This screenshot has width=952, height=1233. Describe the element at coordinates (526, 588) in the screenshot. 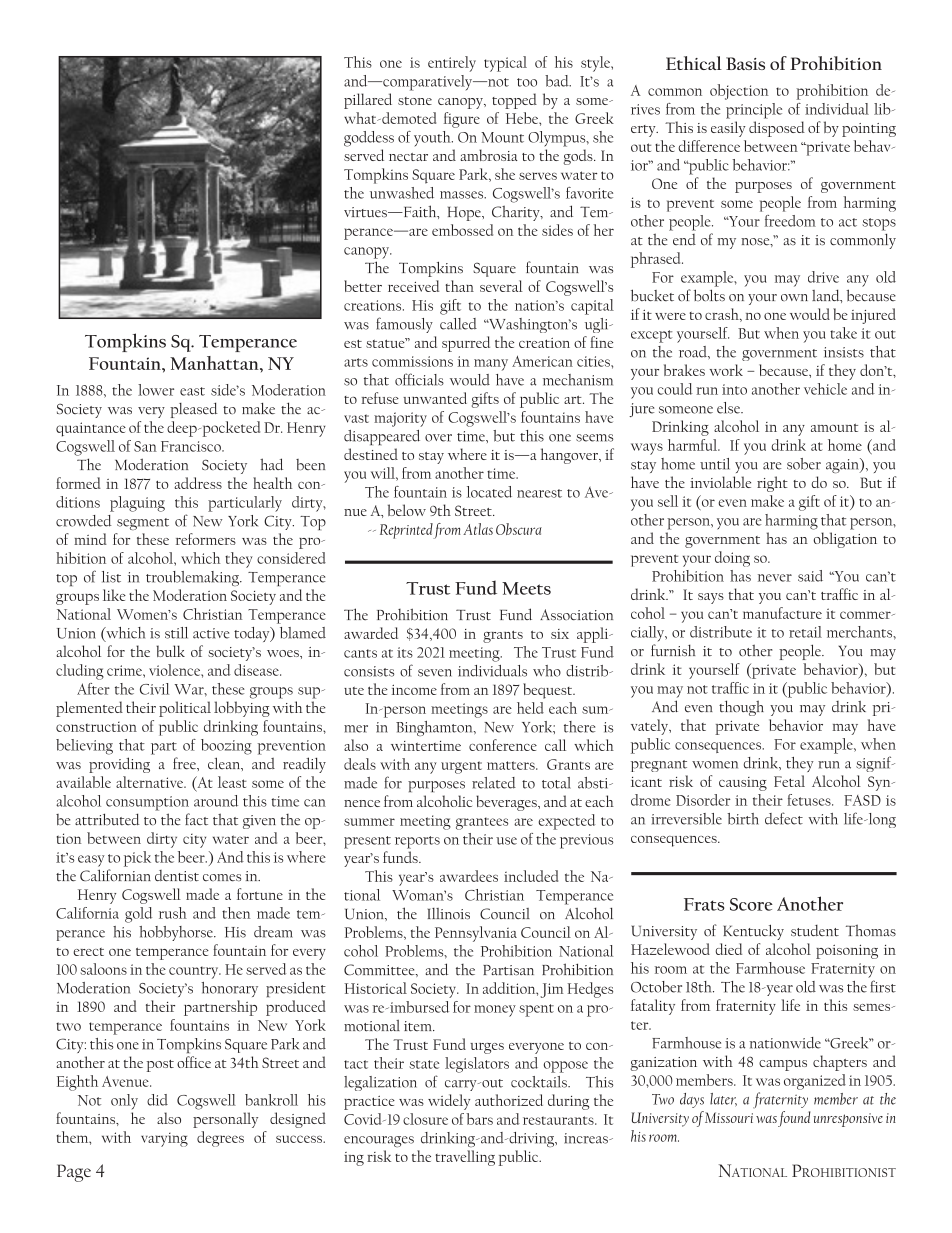

I see `Meets` at that location.
